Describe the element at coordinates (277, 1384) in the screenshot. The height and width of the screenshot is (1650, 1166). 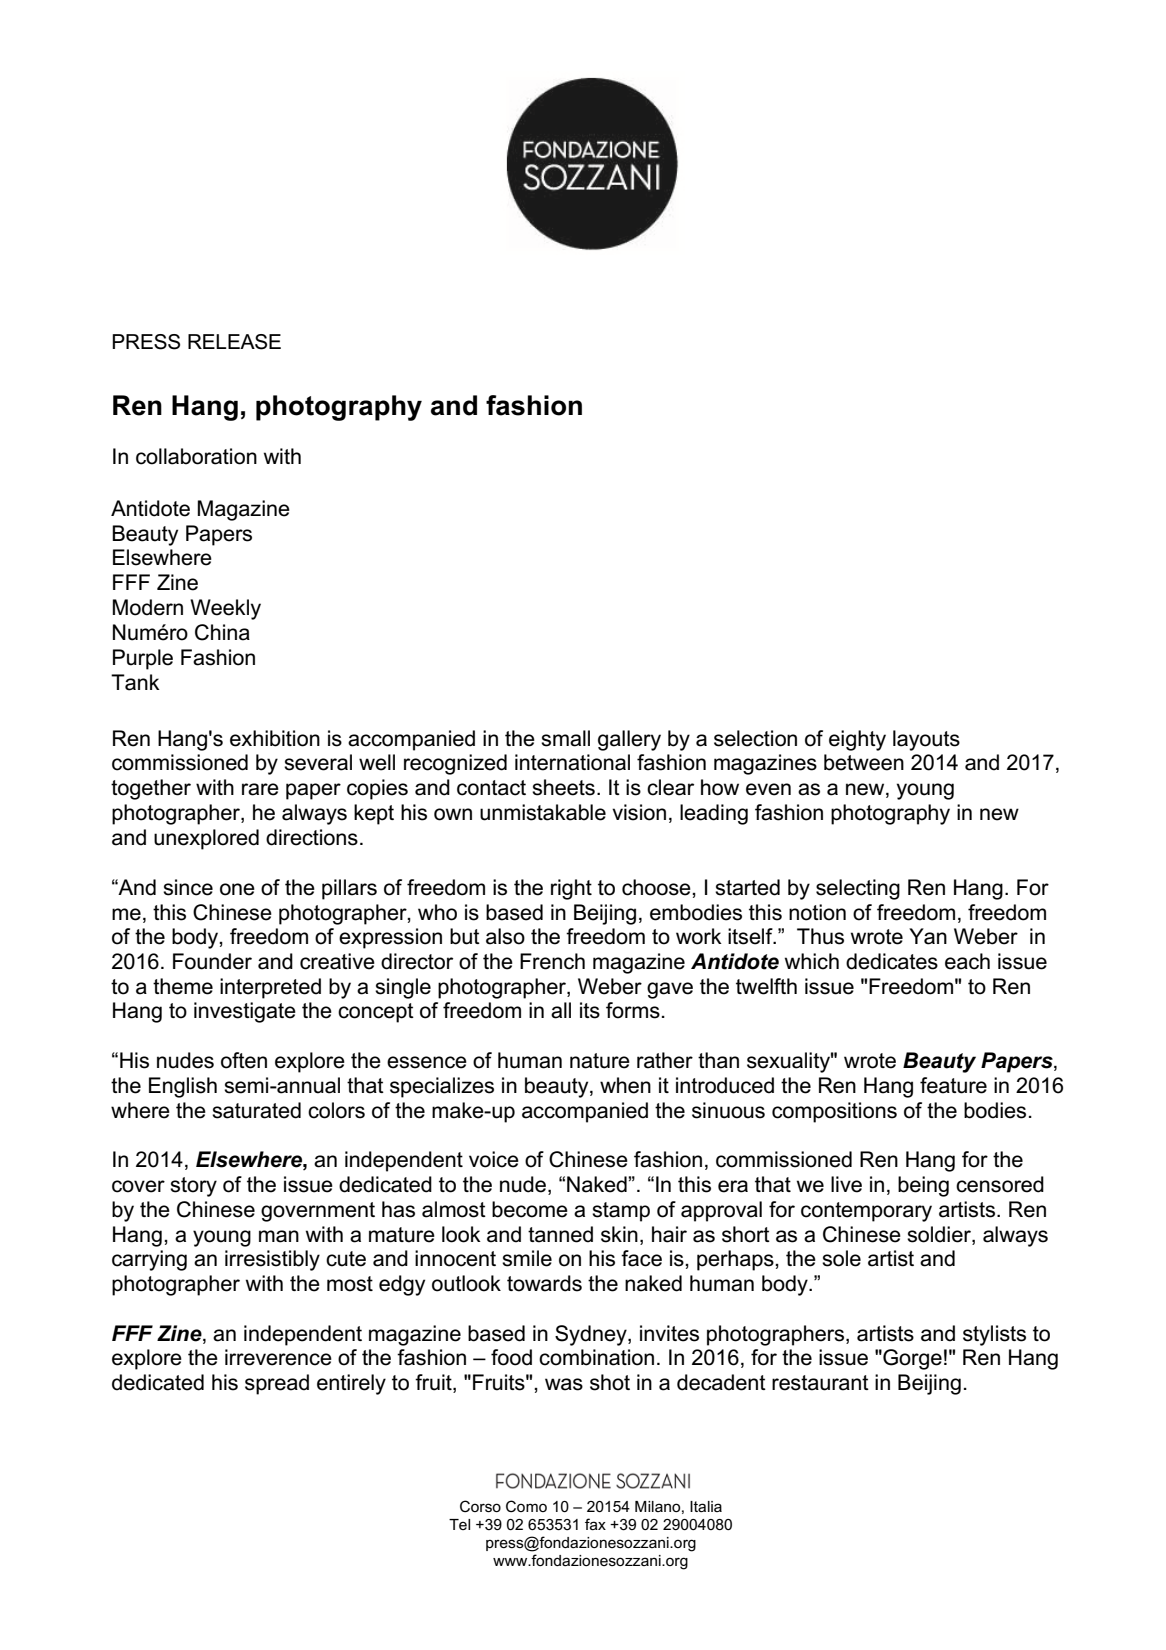
I see `spread` at that location.
